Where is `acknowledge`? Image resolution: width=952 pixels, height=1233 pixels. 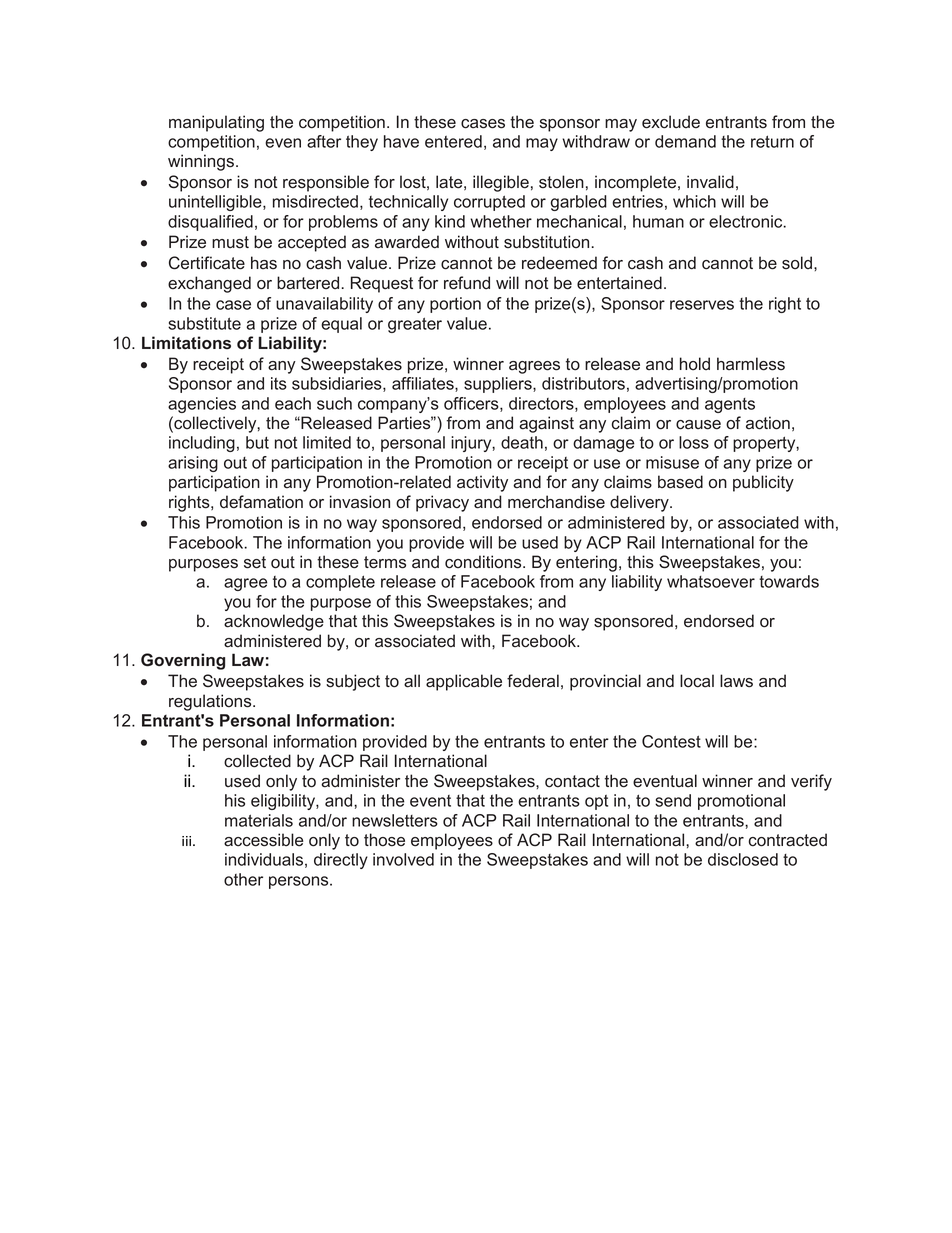
acknowledge is located at coordinates (274, 622).
